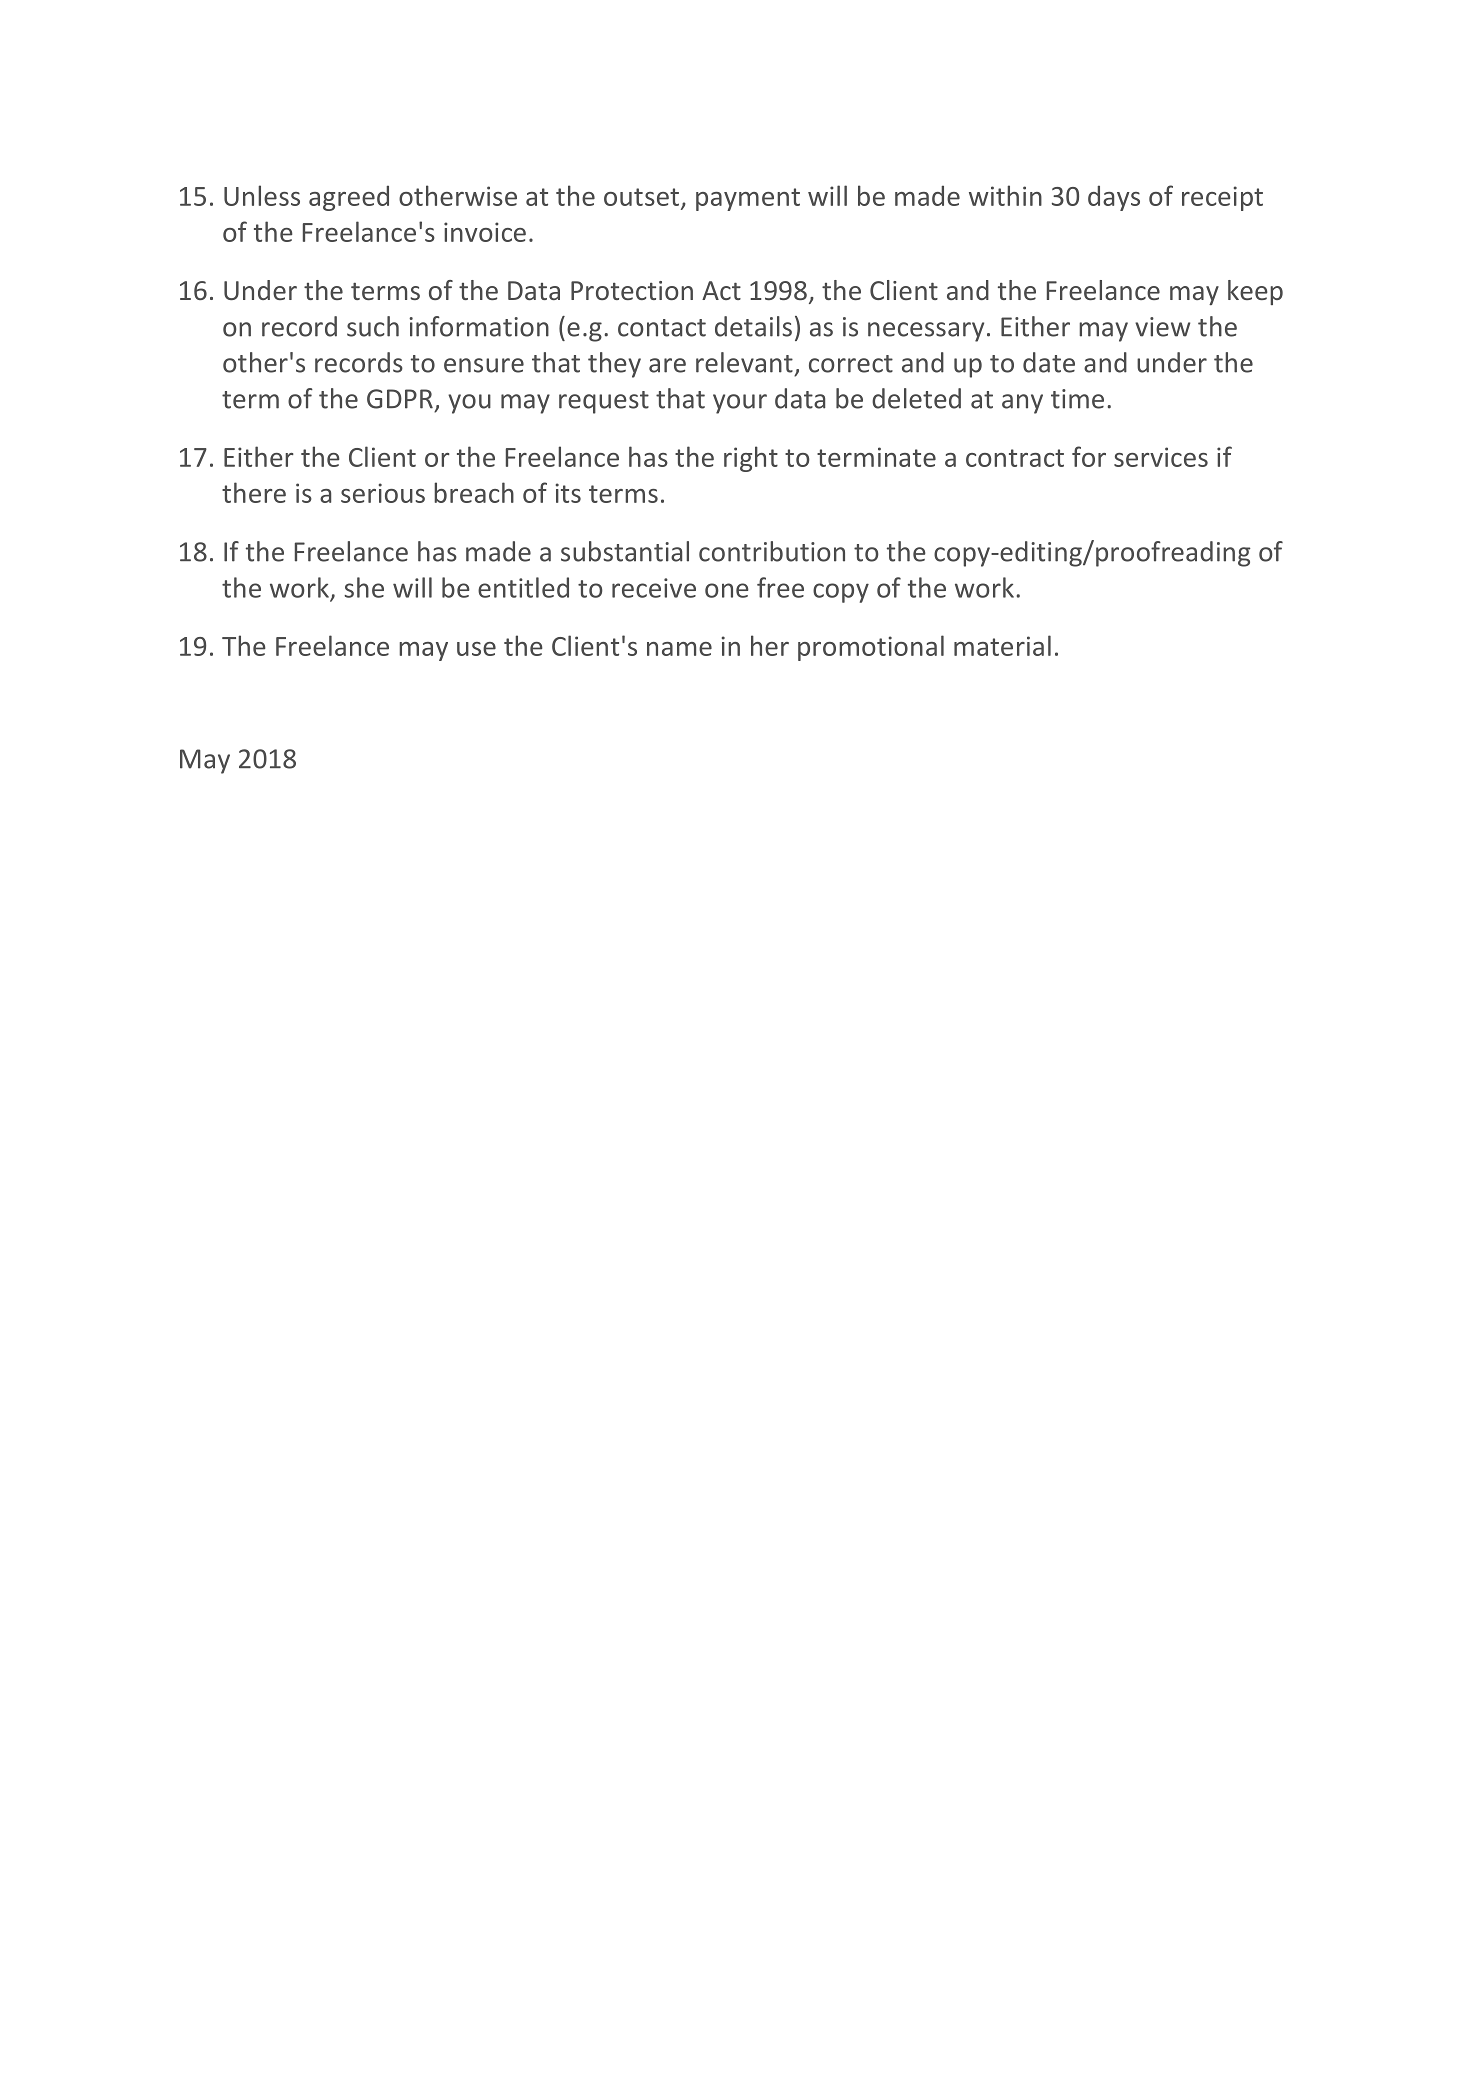 This screenshot has height=2076, width=1468. What do you see at coordinates (349, 198) in the screenshot?
I see `agreed` at bounding box center [349, 198].
